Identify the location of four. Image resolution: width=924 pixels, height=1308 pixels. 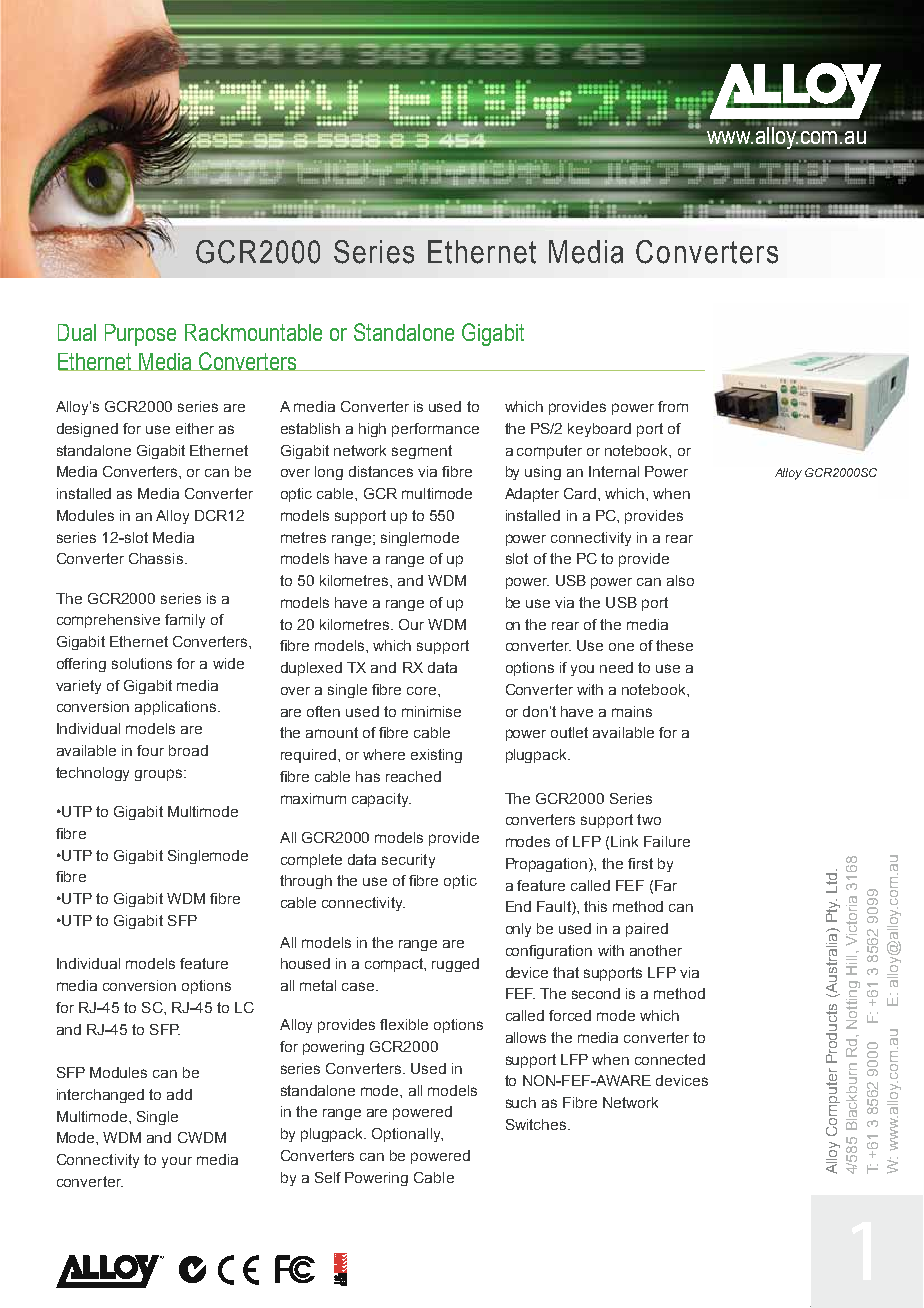
(150, 750).
